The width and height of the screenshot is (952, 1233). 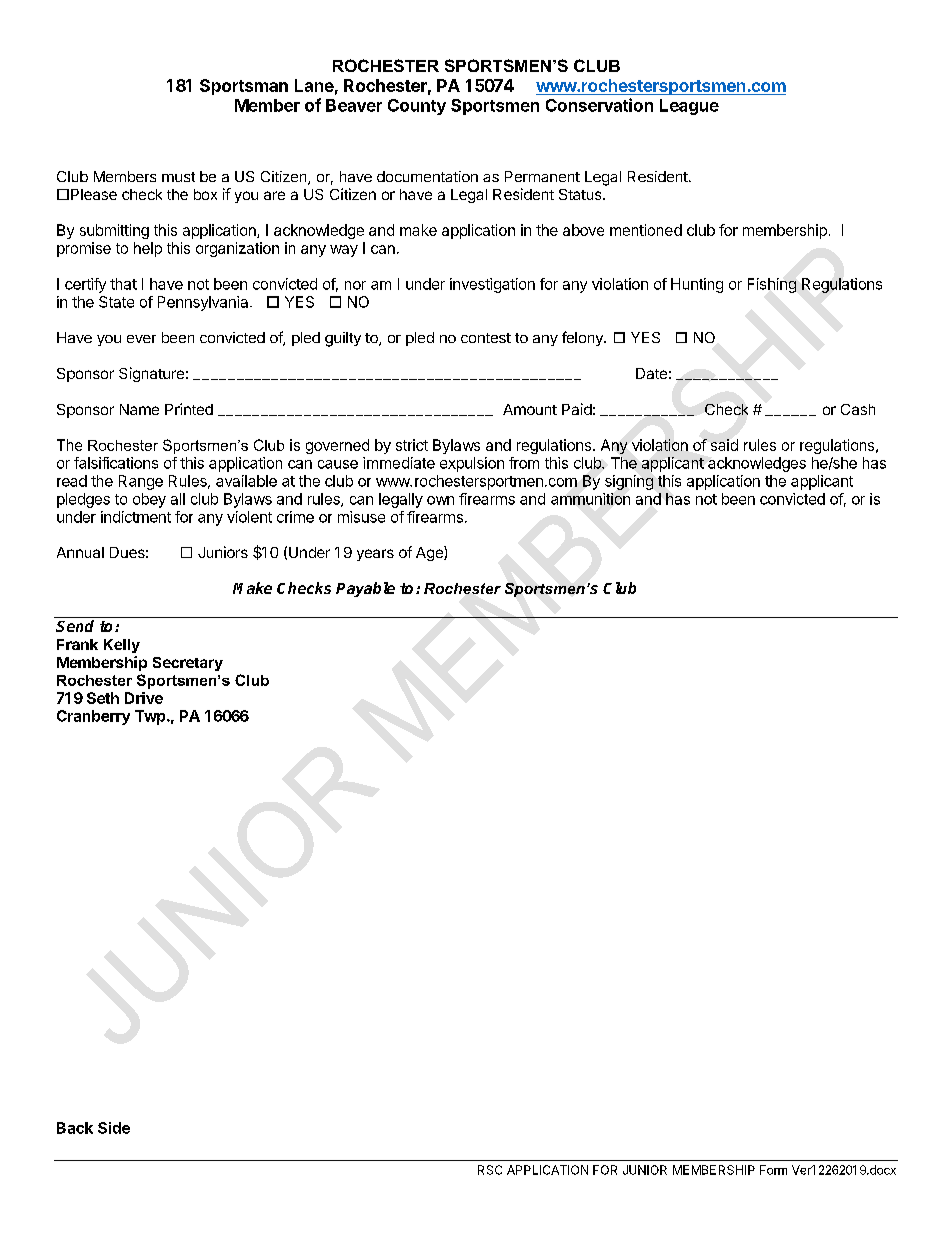 I want to click on expulsion, so click(x=472, y=464).
